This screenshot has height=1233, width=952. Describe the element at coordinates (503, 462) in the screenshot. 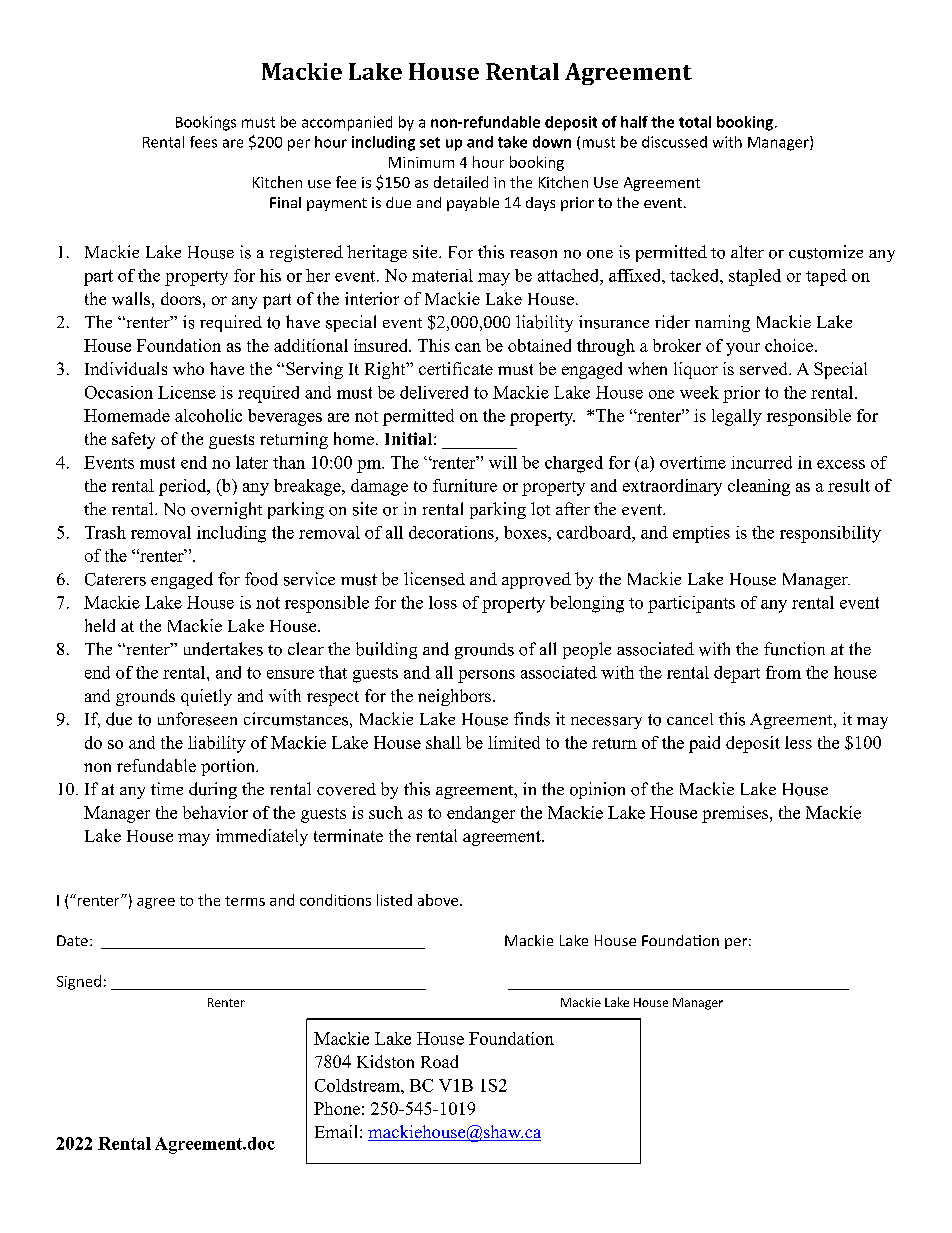

I see `will` at that location.
